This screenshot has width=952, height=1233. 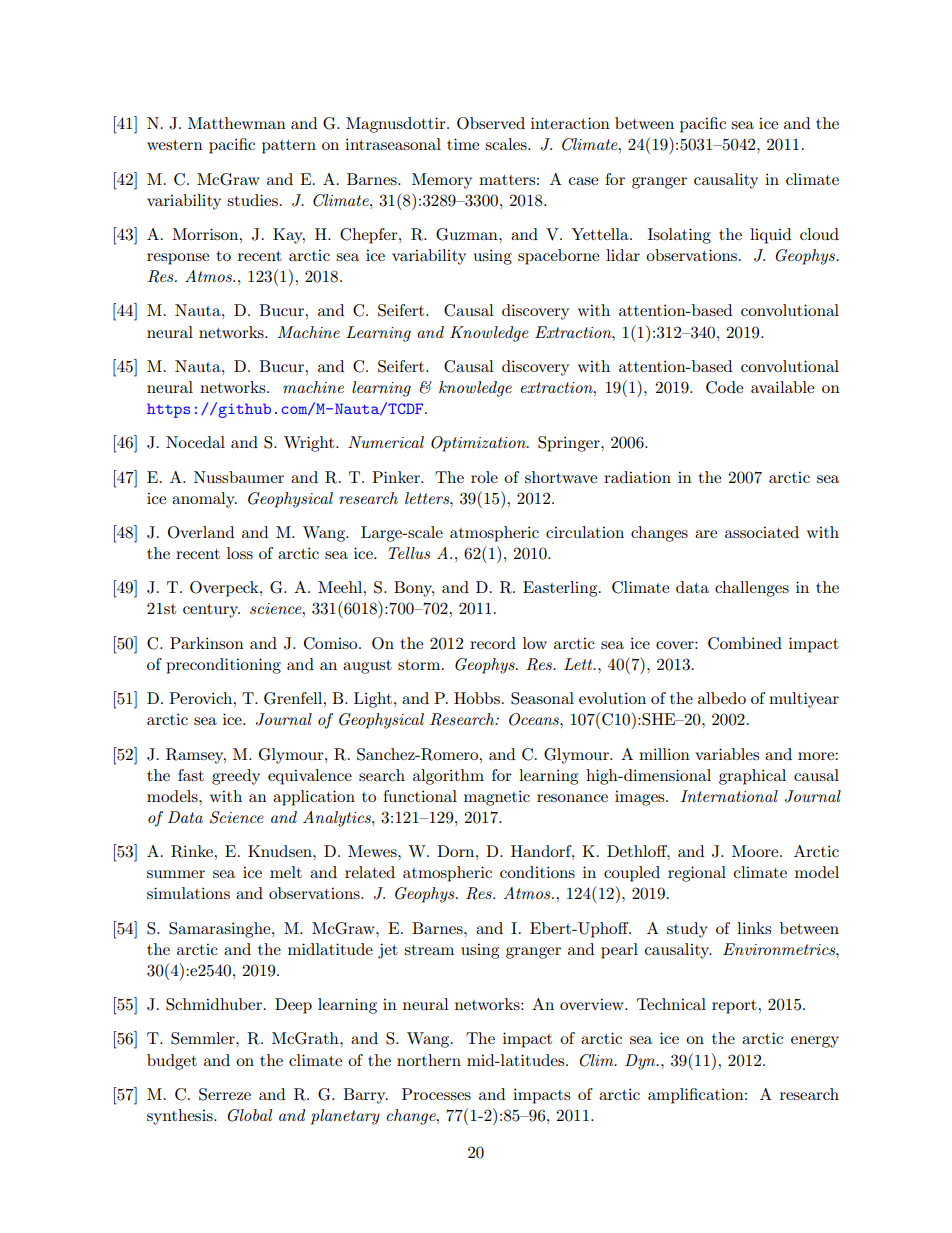 I want to click on liquid, so click(x=770, y=236).
